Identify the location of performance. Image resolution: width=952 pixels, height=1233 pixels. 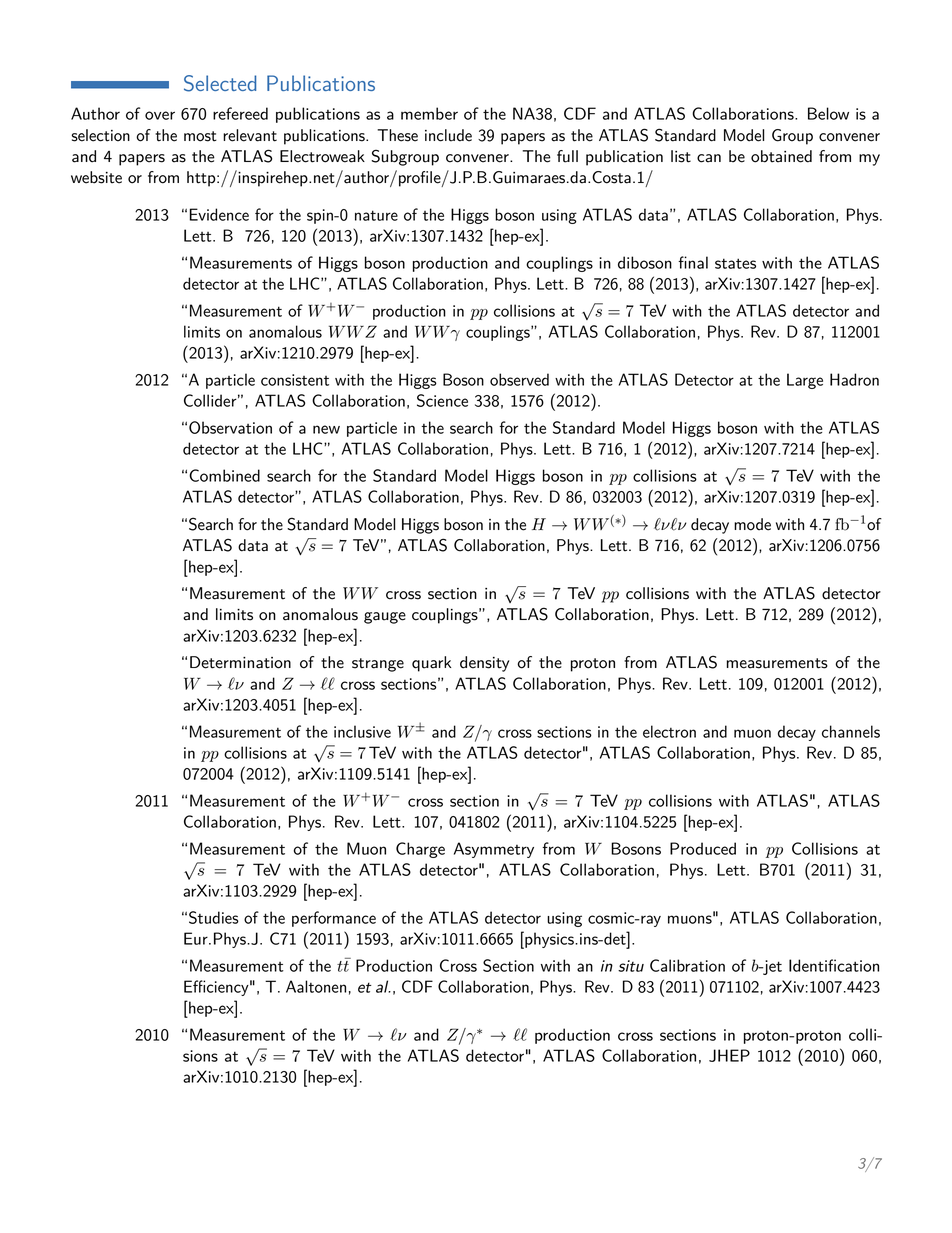
(334, 919).
